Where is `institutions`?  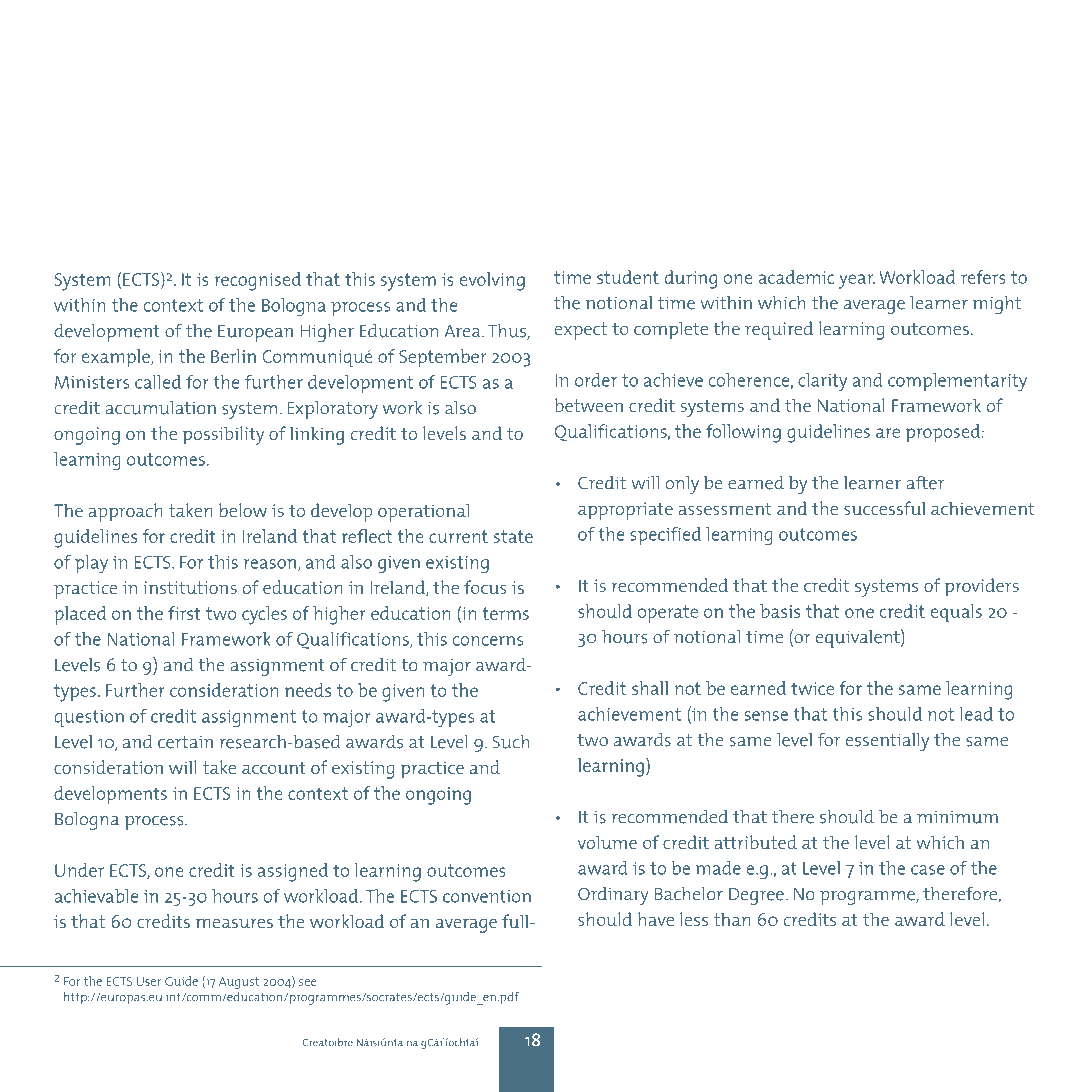 institutions is located at coordinates (190, 587).
